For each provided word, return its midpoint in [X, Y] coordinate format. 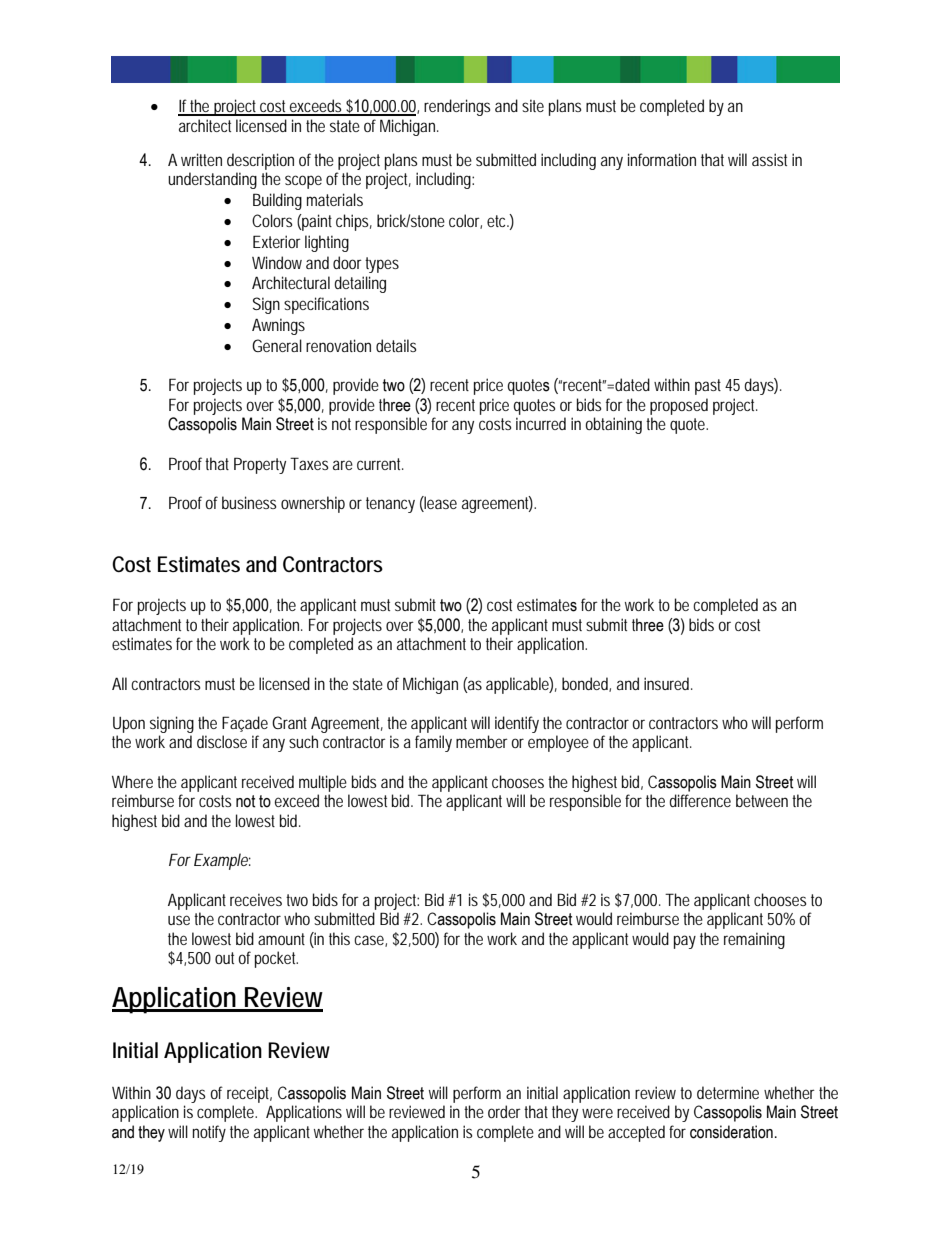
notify [209, 1133]
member [482, 741]
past [708, 387]
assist [769, 159]
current [378, 464]
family [433, 743]
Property [260, 465]
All [119, 683]
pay [685, 942]
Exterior [277, 241]
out [224, 958]
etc [496, 221]
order [504, 1111]
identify [517, 724]
